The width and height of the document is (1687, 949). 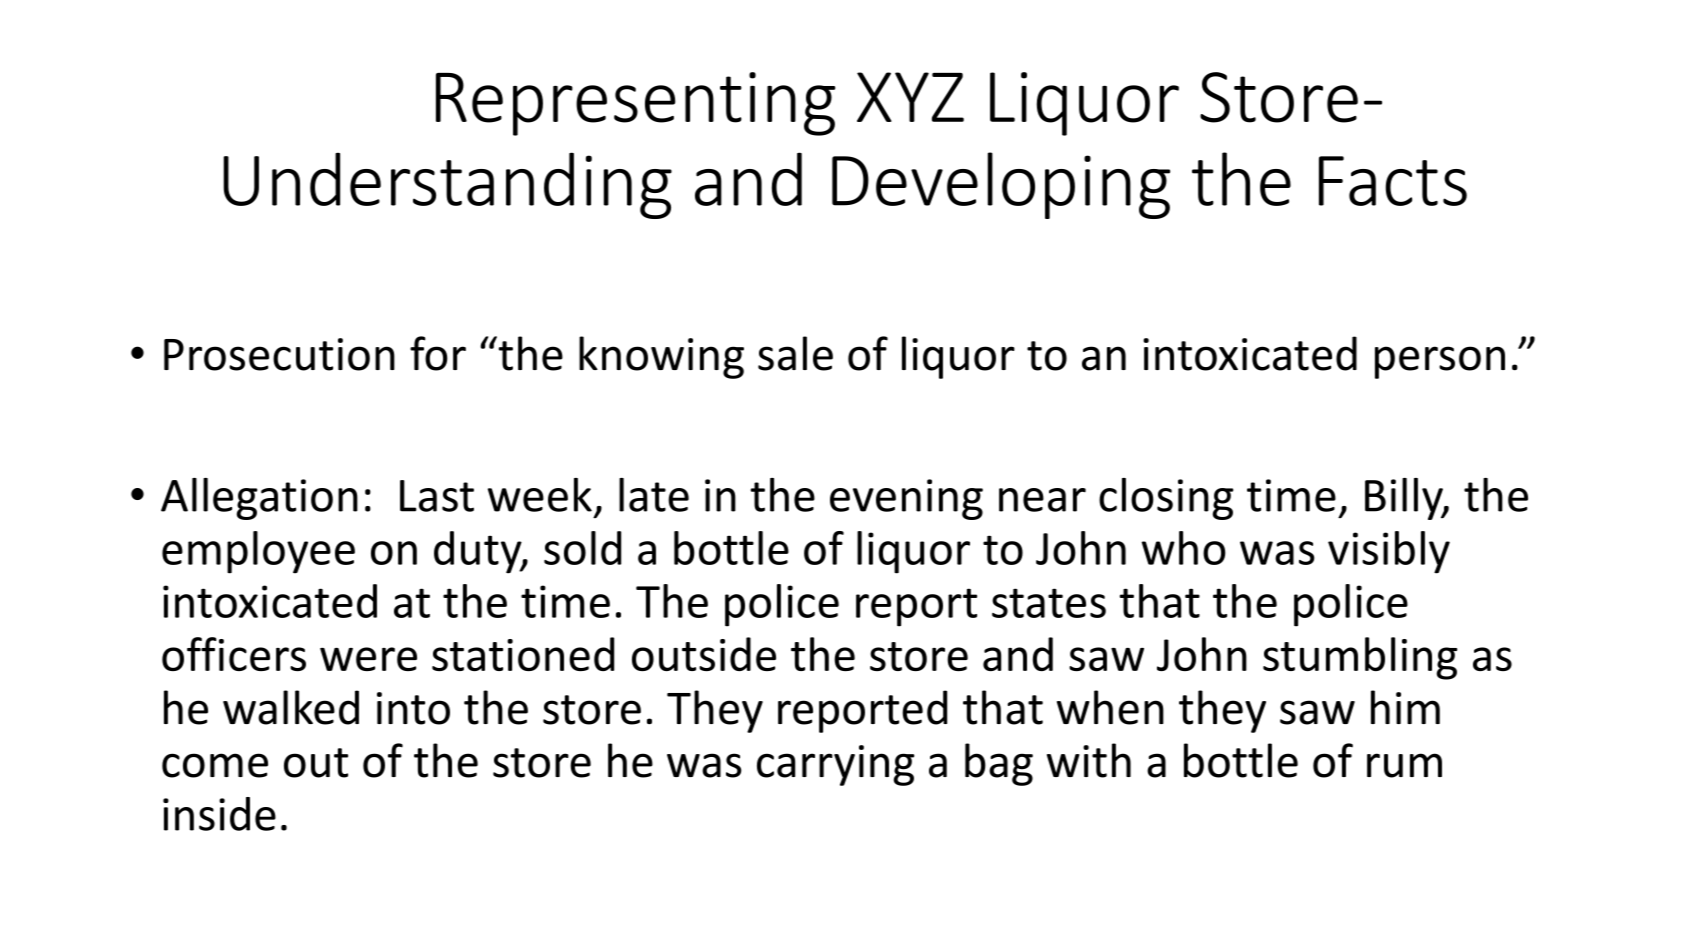 What do you see at coordinates (906, 499) in the document?
I see `evening` at bounding box center [906, 499].
